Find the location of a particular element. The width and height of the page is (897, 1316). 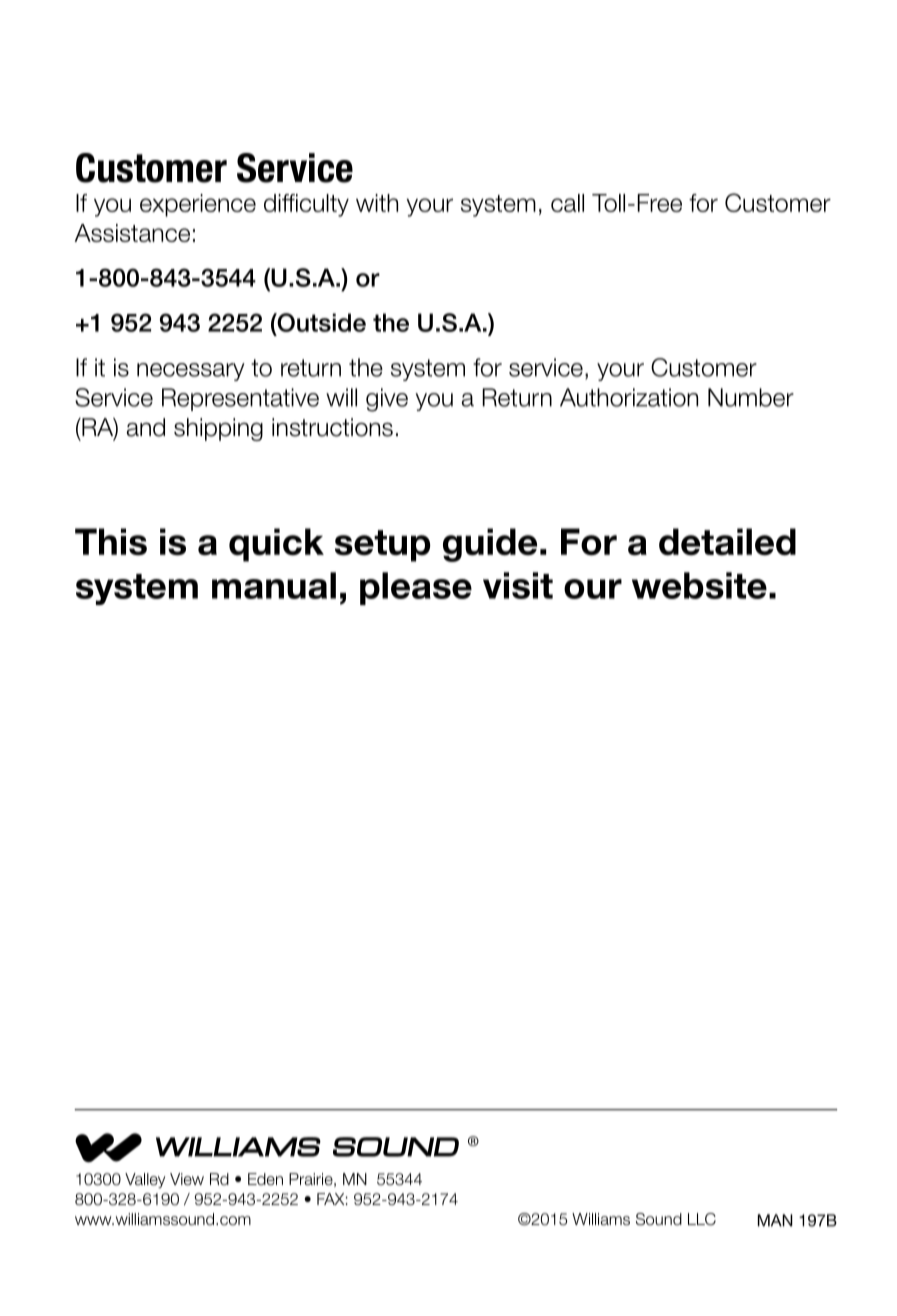

call is located at coordinates (567, 203).
